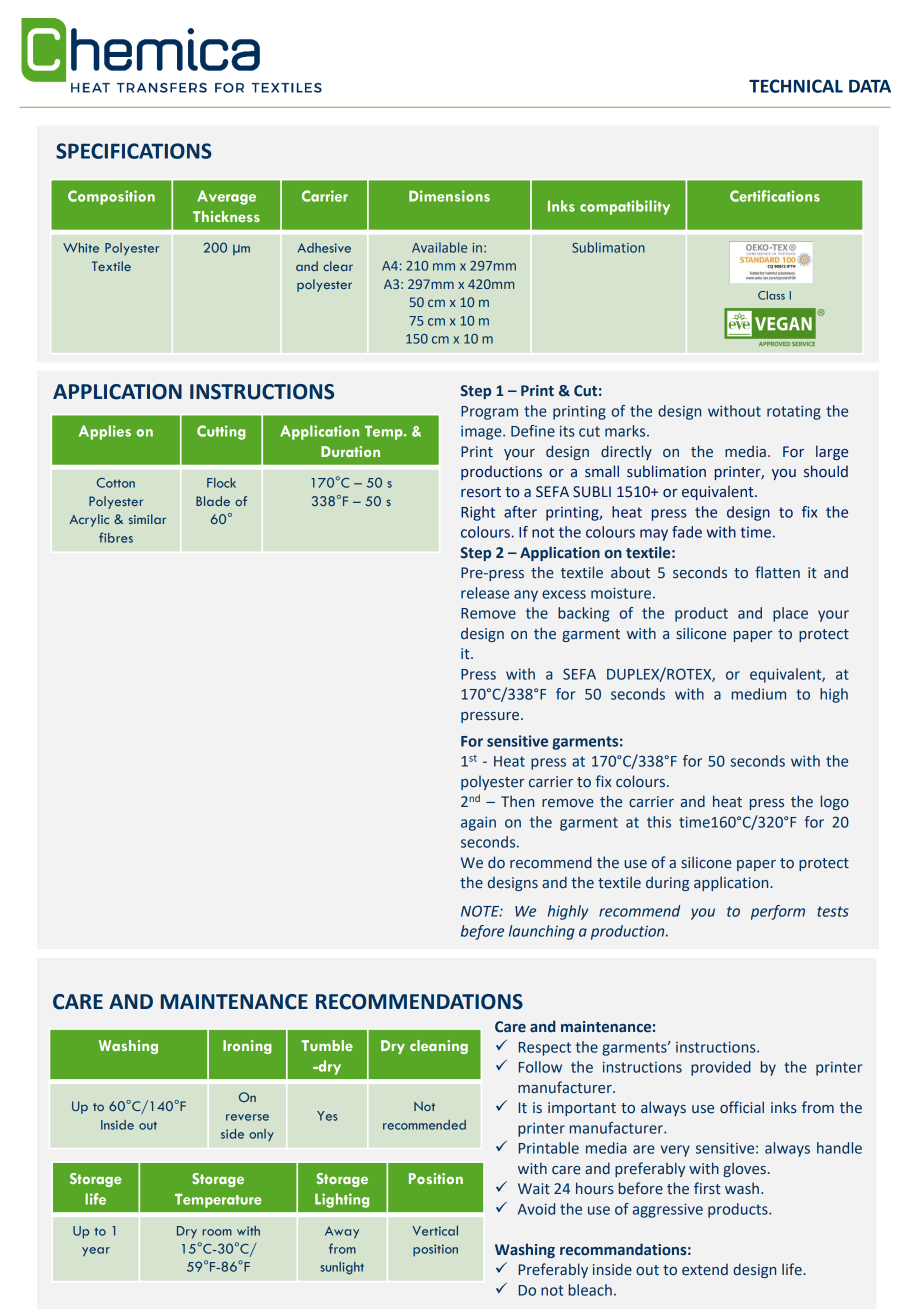 This screenshot has height=1316, width=911. I want to click on room, so click(217, 1232).
